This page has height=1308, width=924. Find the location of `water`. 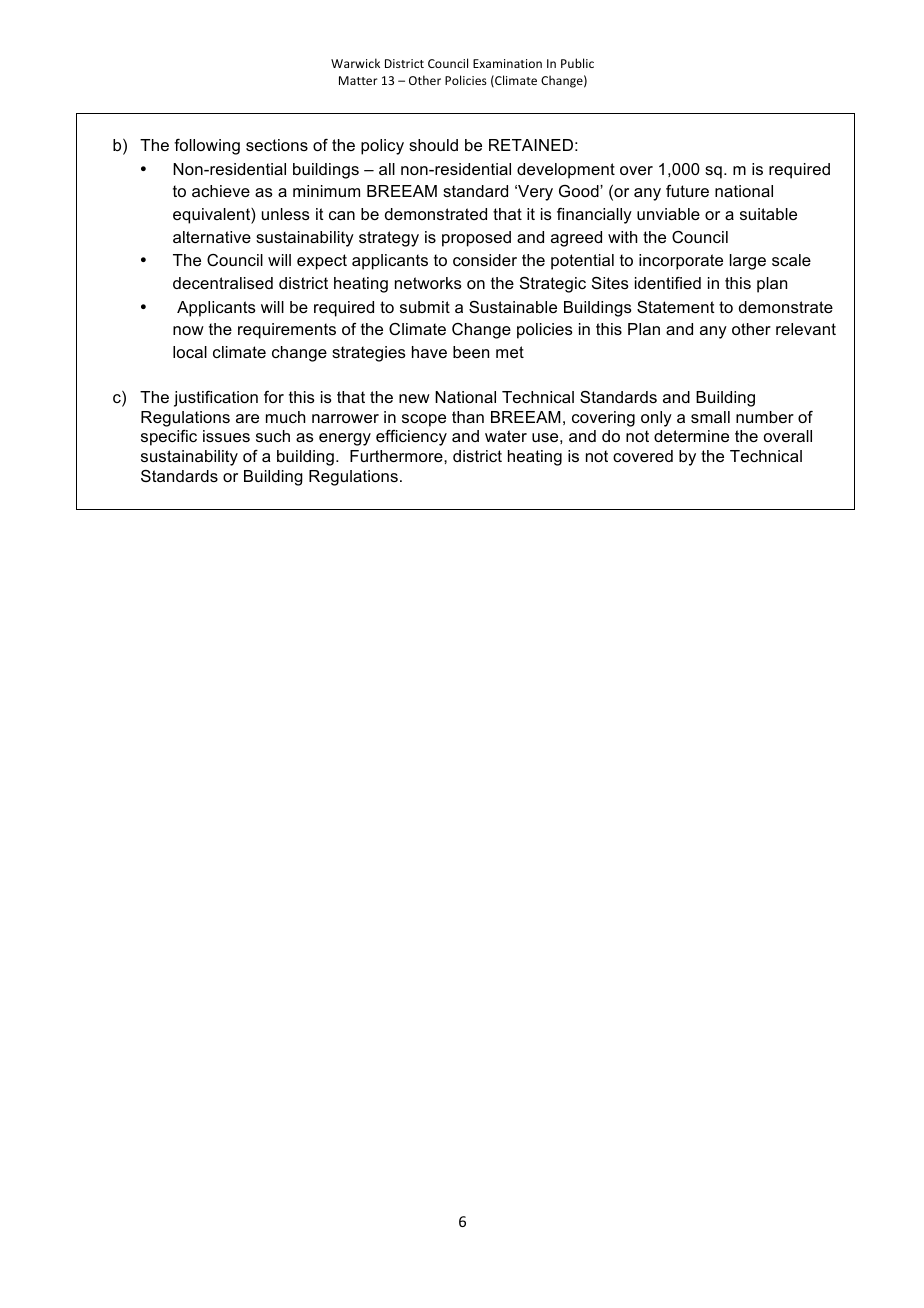

water is located at coordinates (506, 436).
